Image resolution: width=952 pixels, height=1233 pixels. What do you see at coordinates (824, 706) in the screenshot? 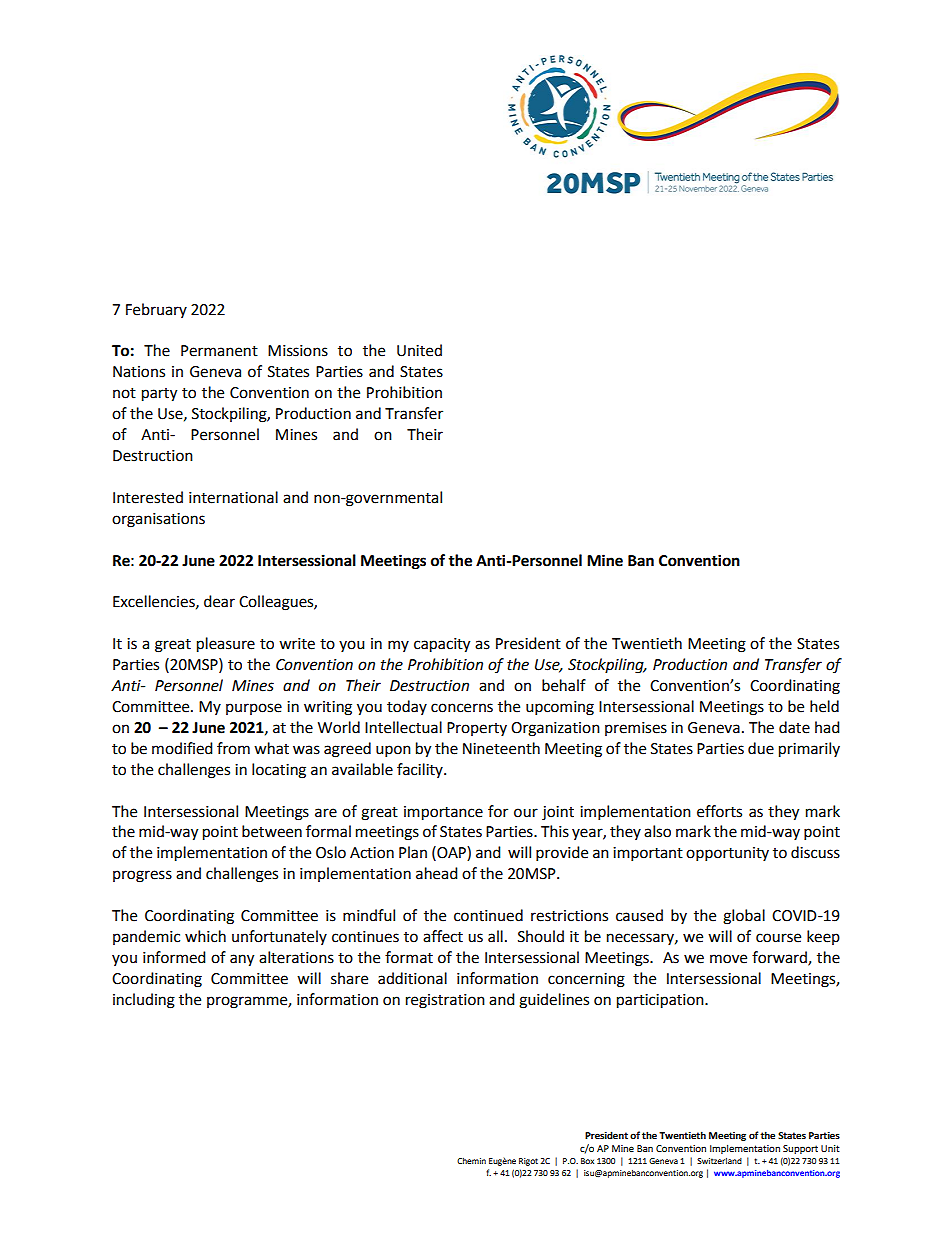
I see `held` at bounding box center [824, 706].
